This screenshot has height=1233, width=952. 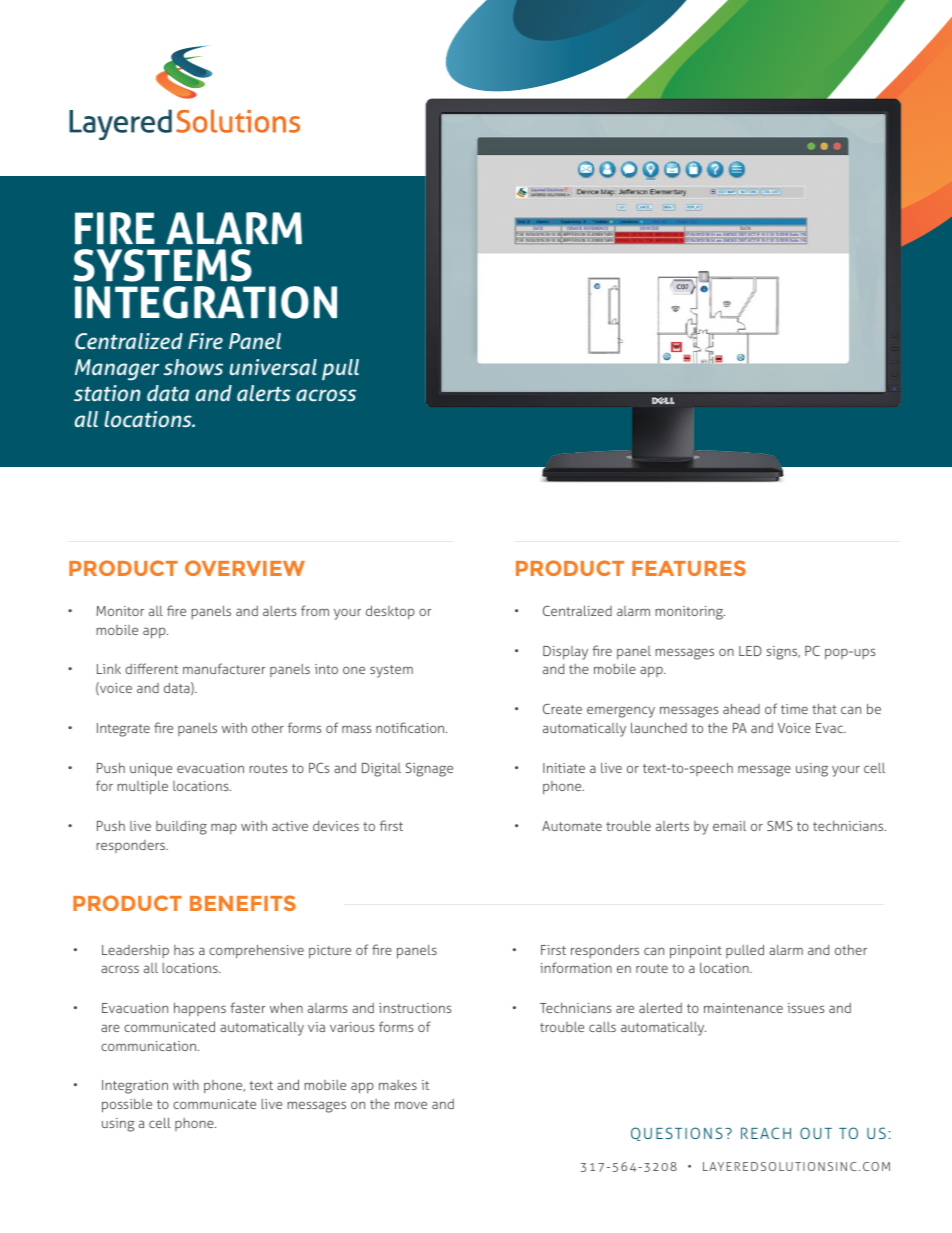 I want to click on move, so click(x=411, y=1105).
